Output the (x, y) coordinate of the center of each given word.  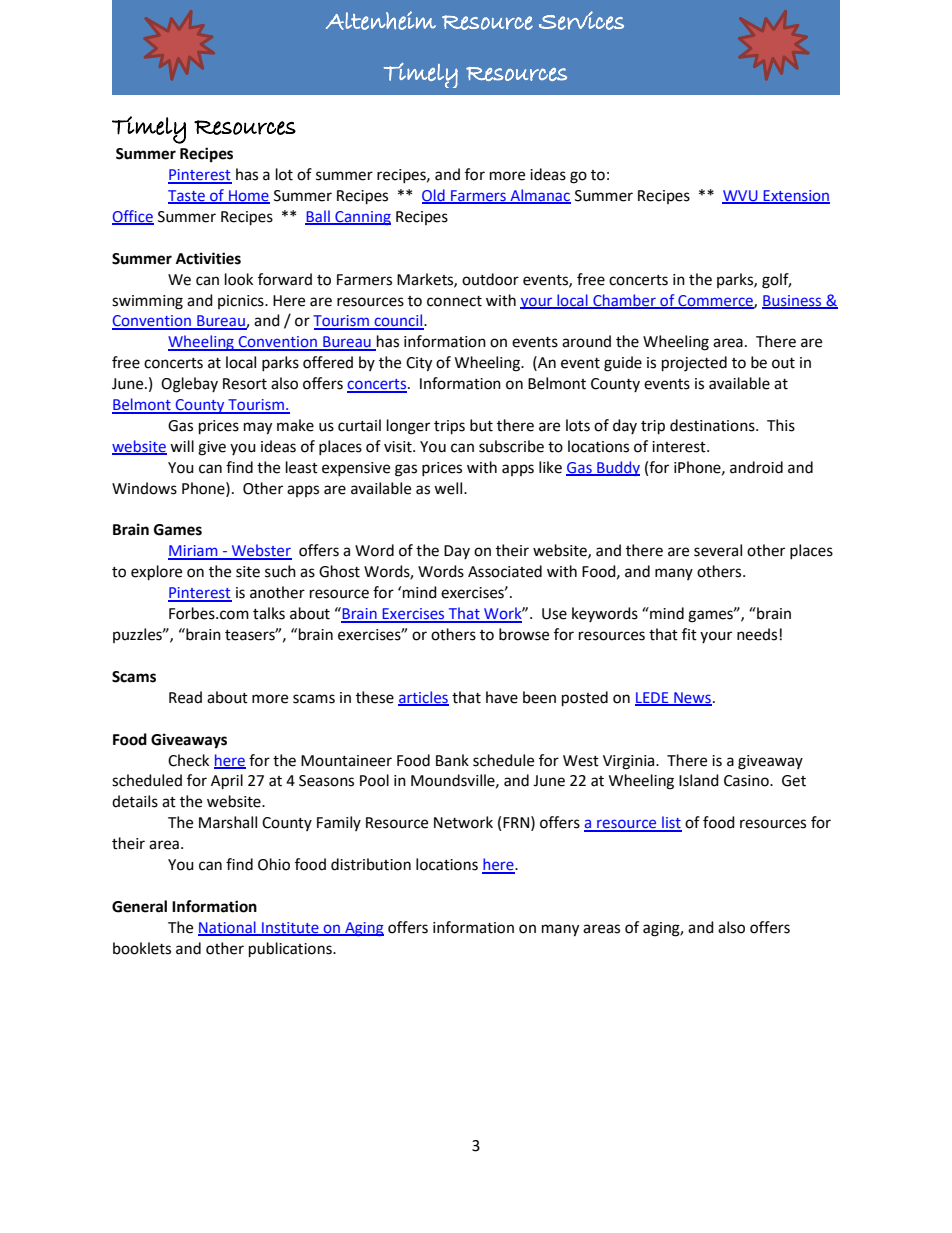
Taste (187, 197)
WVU (741, 197)
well (449, 488)
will (182, 446)
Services (581, 20)
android (756, 467)
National (228, 928)
